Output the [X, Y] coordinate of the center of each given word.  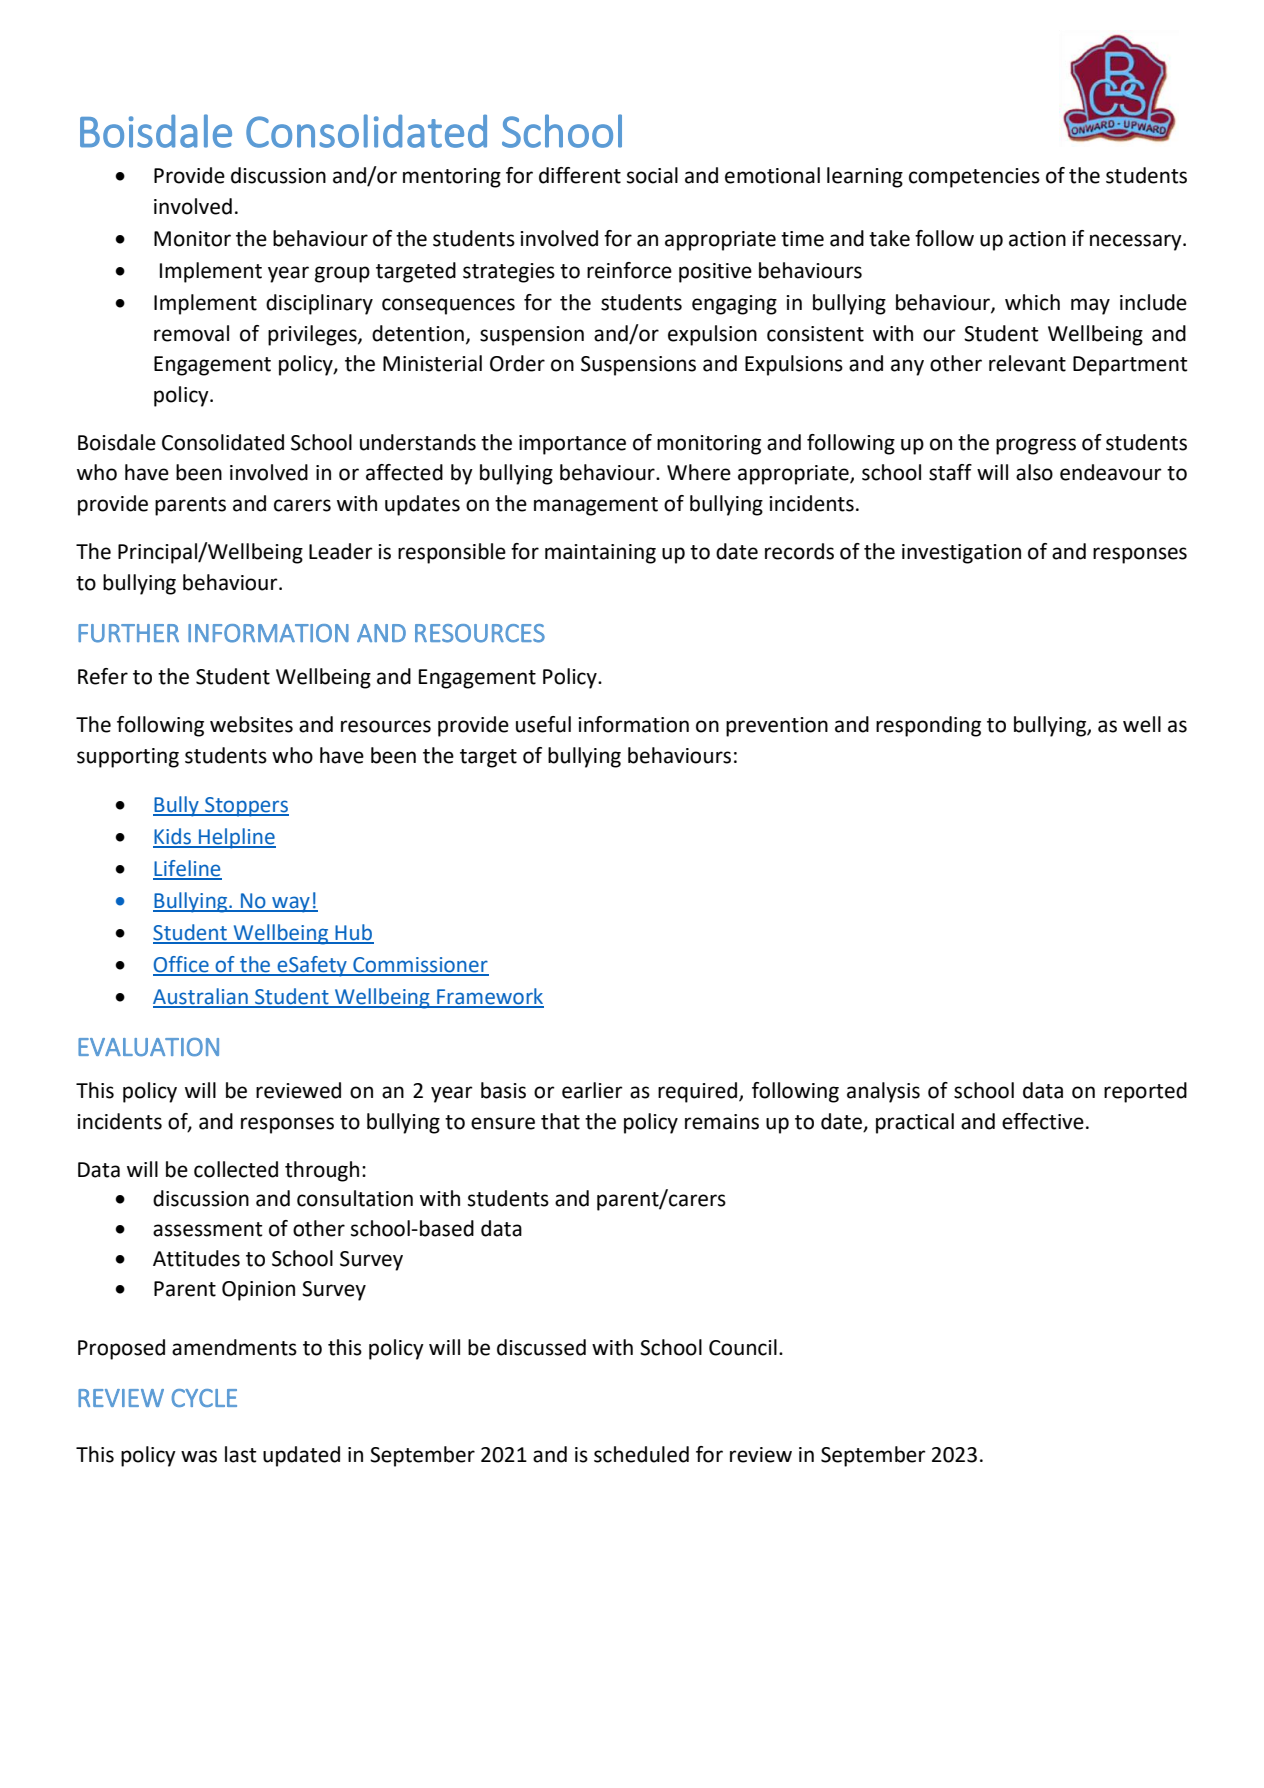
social [652, 175]
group [342, 274]
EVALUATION [148, 1047]
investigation [961, 554]
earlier [592, 1090]
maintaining [600, 554]
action [1037, 239]
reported [1145, 1092]
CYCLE [204, 1398]
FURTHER [128, 633]
